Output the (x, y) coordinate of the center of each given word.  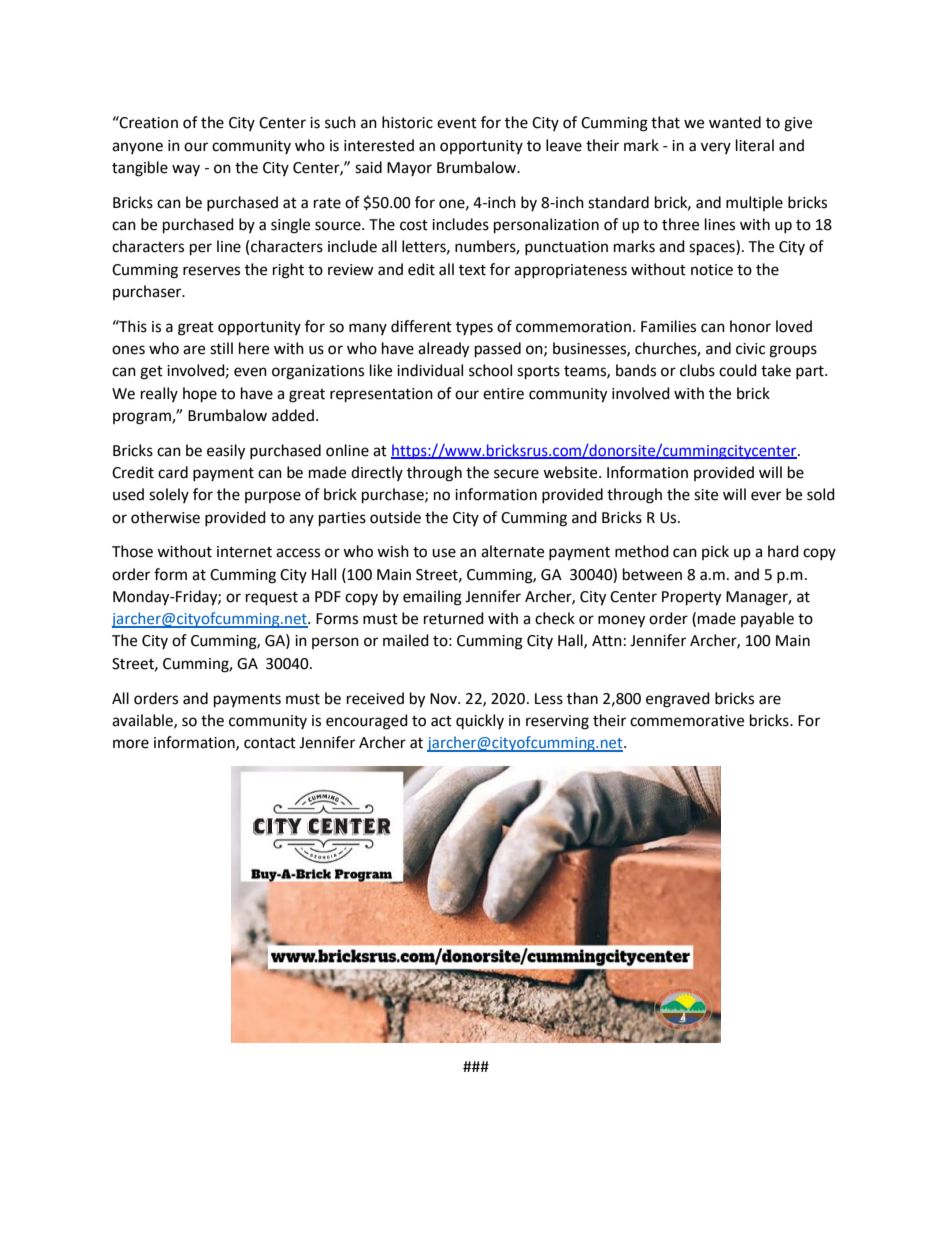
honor (750, 326)
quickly (480, 721)
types (474, 328)
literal (755, 145)
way (186, 170)
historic (407, 122)
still (221, 348)
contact (270, 743)
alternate (512, 551)
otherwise (165, 517)
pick (715, 552)
